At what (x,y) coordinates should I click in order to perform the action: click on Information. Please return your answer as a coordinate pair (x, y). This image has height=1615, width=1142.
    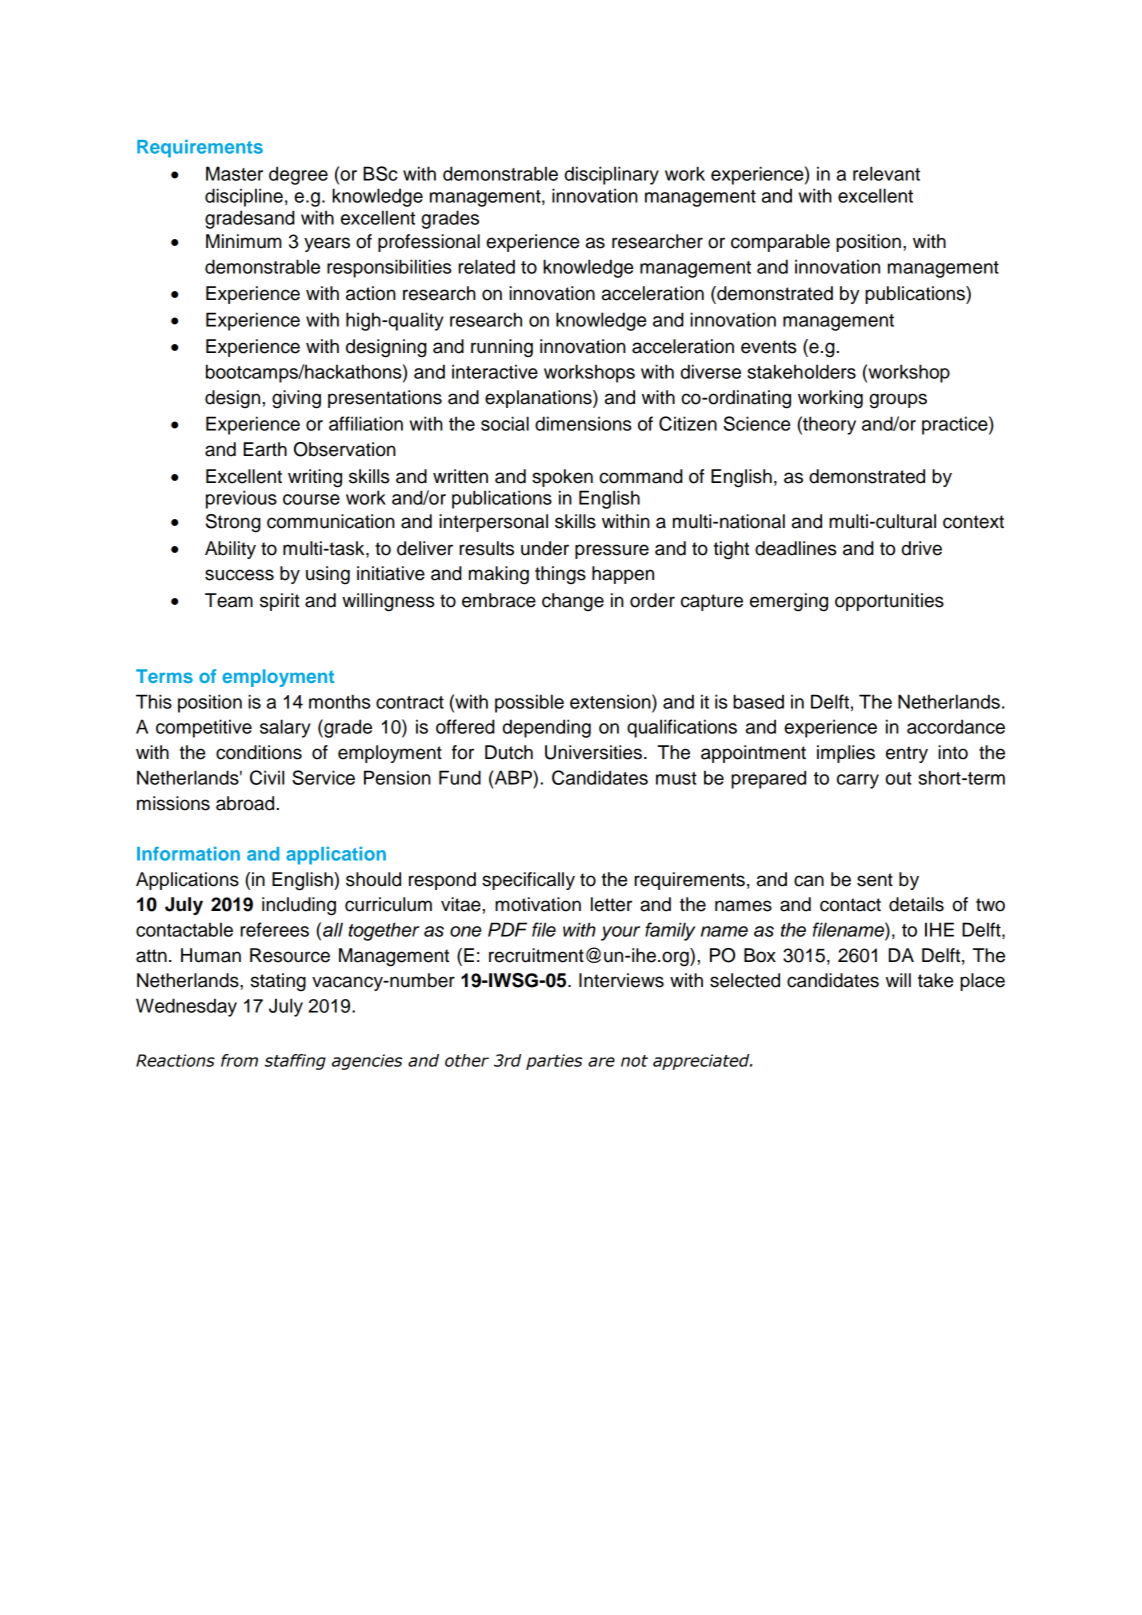
    Looking at the image, I should click on (188, 854).
